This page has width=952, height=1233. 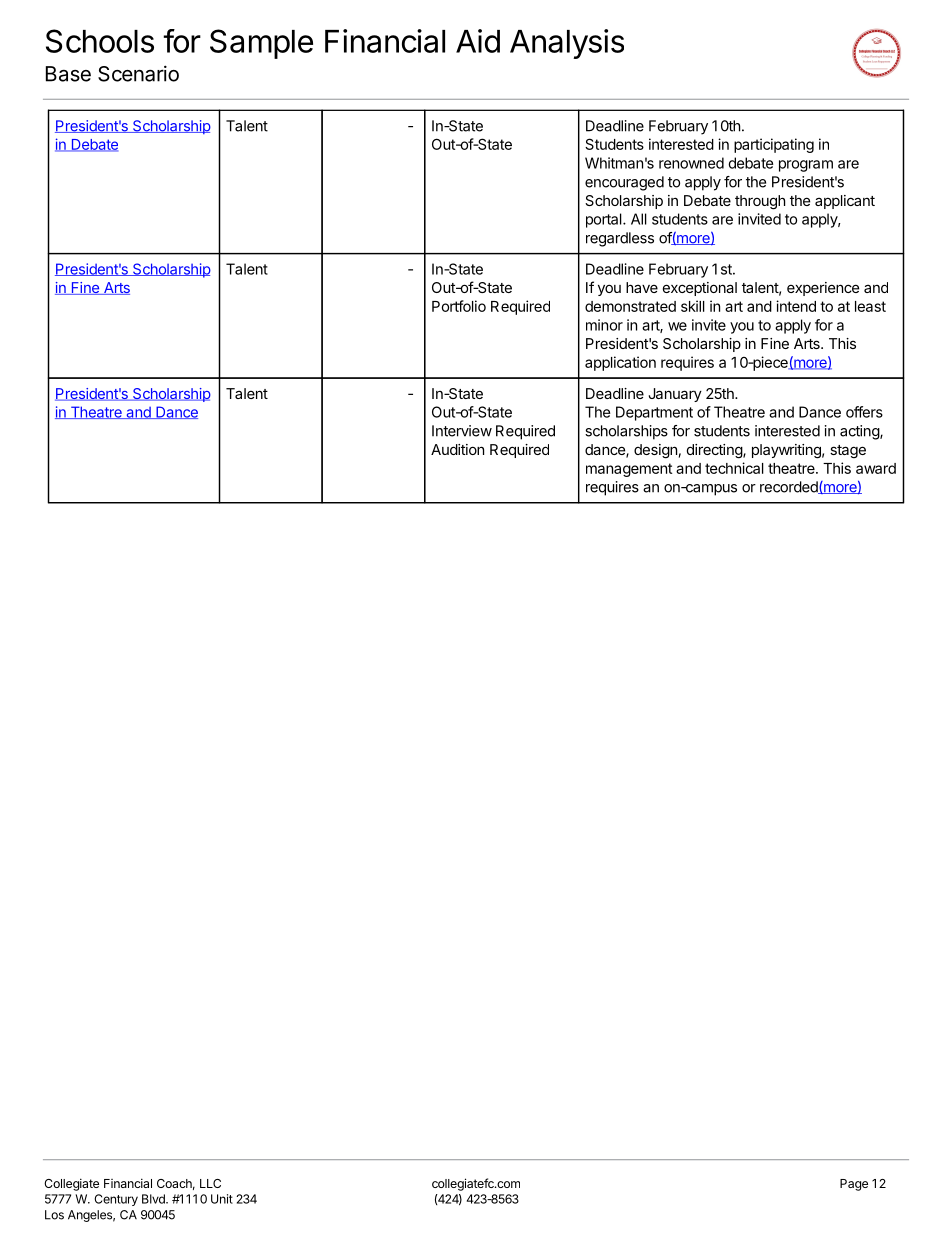 What do you see at coordinates (876, 468) in the page?
I see `award` at bounding box center [876, 468].
